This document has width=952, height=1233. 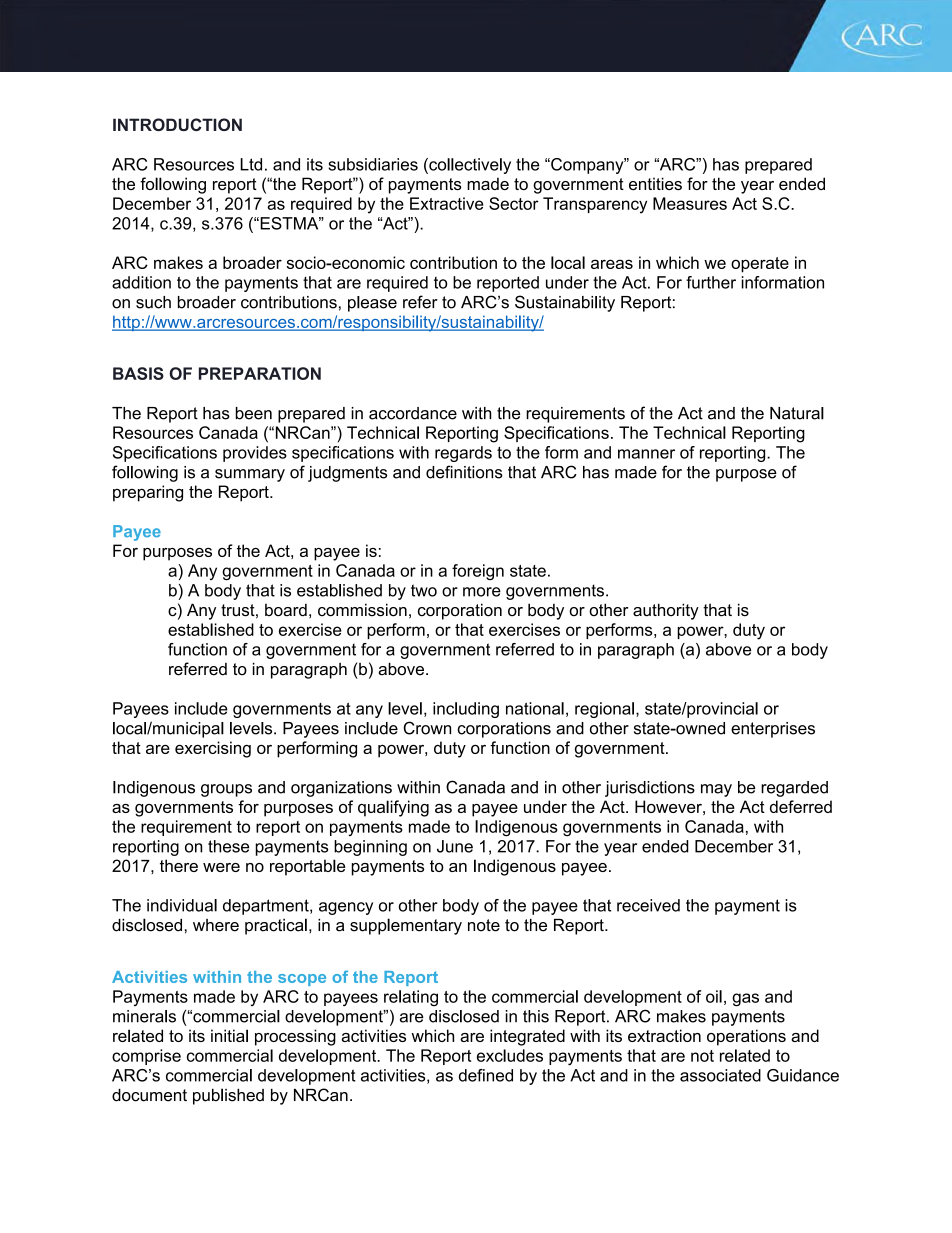 I want to click on published, so click(x=228, y=1096).
